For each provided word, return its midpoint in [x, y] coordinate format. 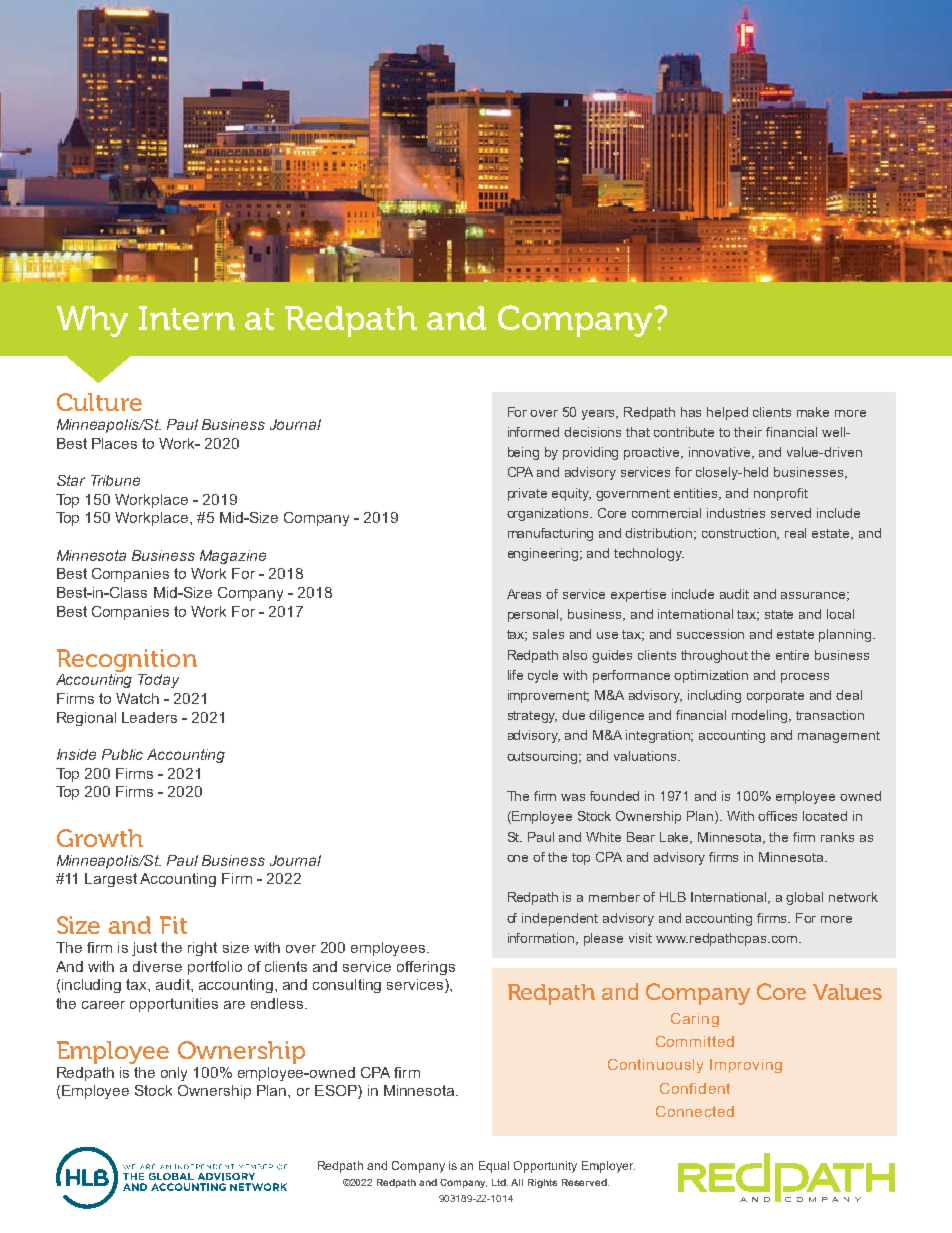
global [804, 898]
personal [535, 615]
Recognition [127, 660]
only [174, 1074]
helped [727, 413]
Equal [494, 1167]
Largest [111, 880]
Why [92, 321]
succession [710, 634]
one [517, 858]
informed [533, 432]
